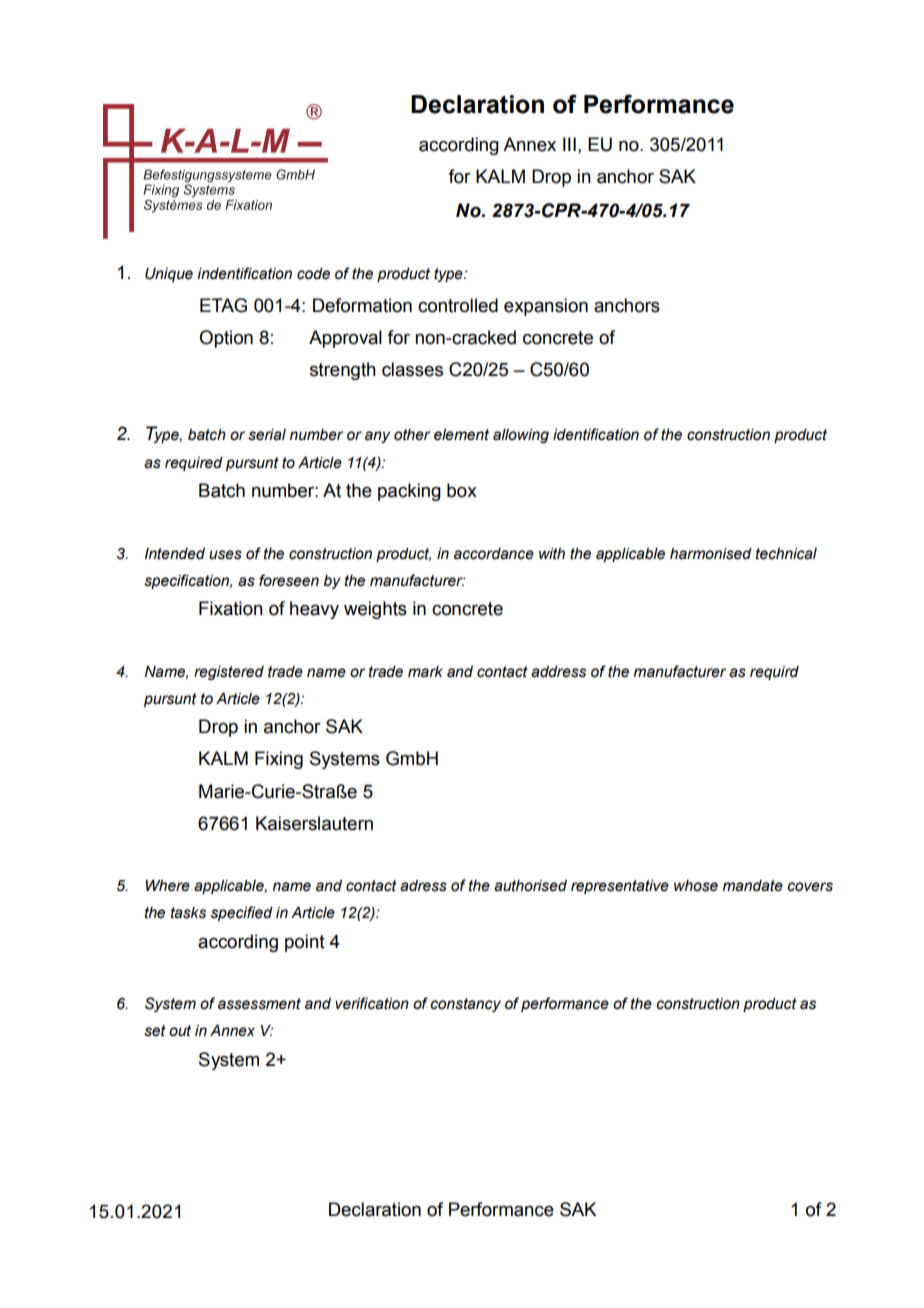  I want to click on mandate, so click(753, 886).
